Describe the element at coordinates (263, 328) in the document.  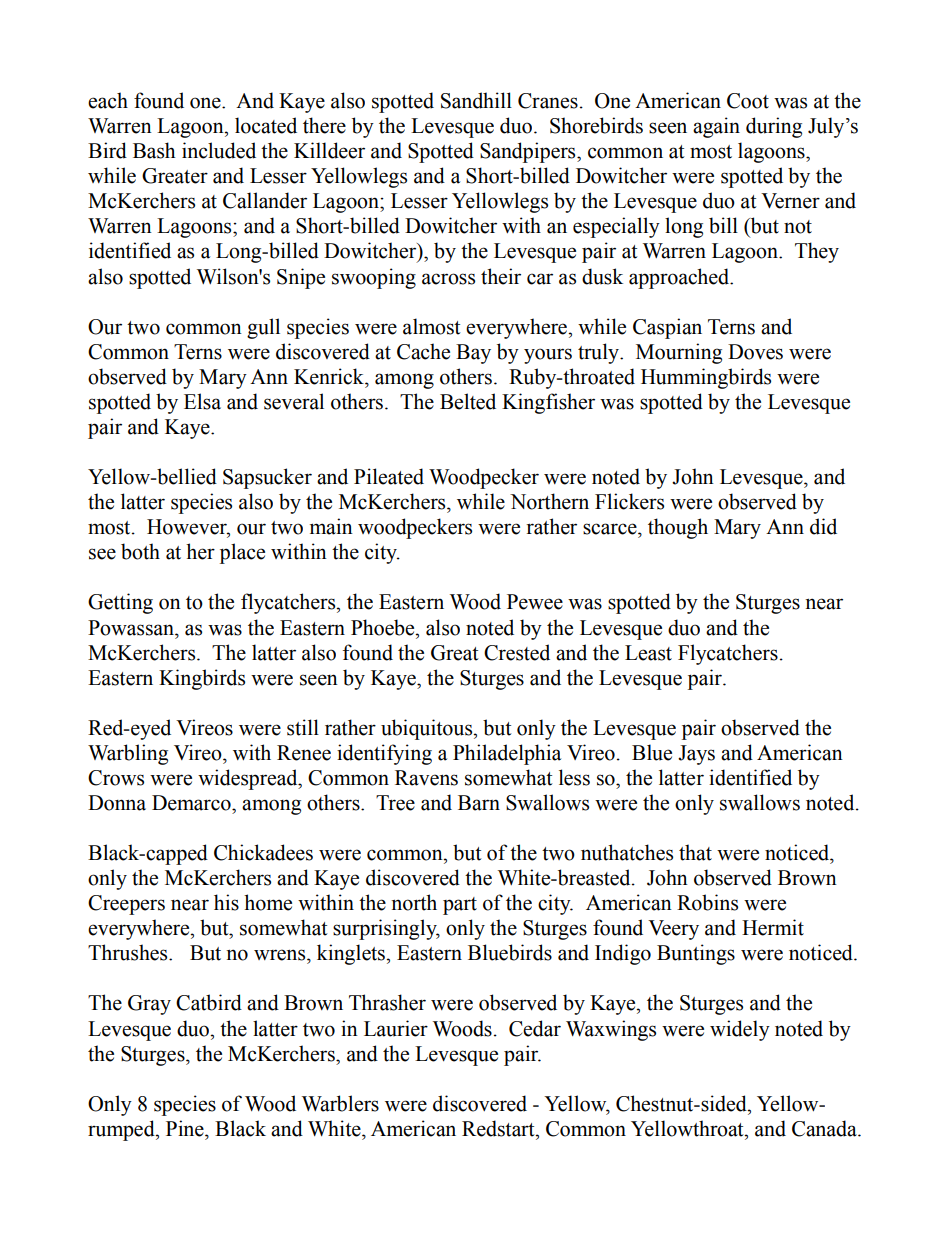
I see `gull` at that location.
